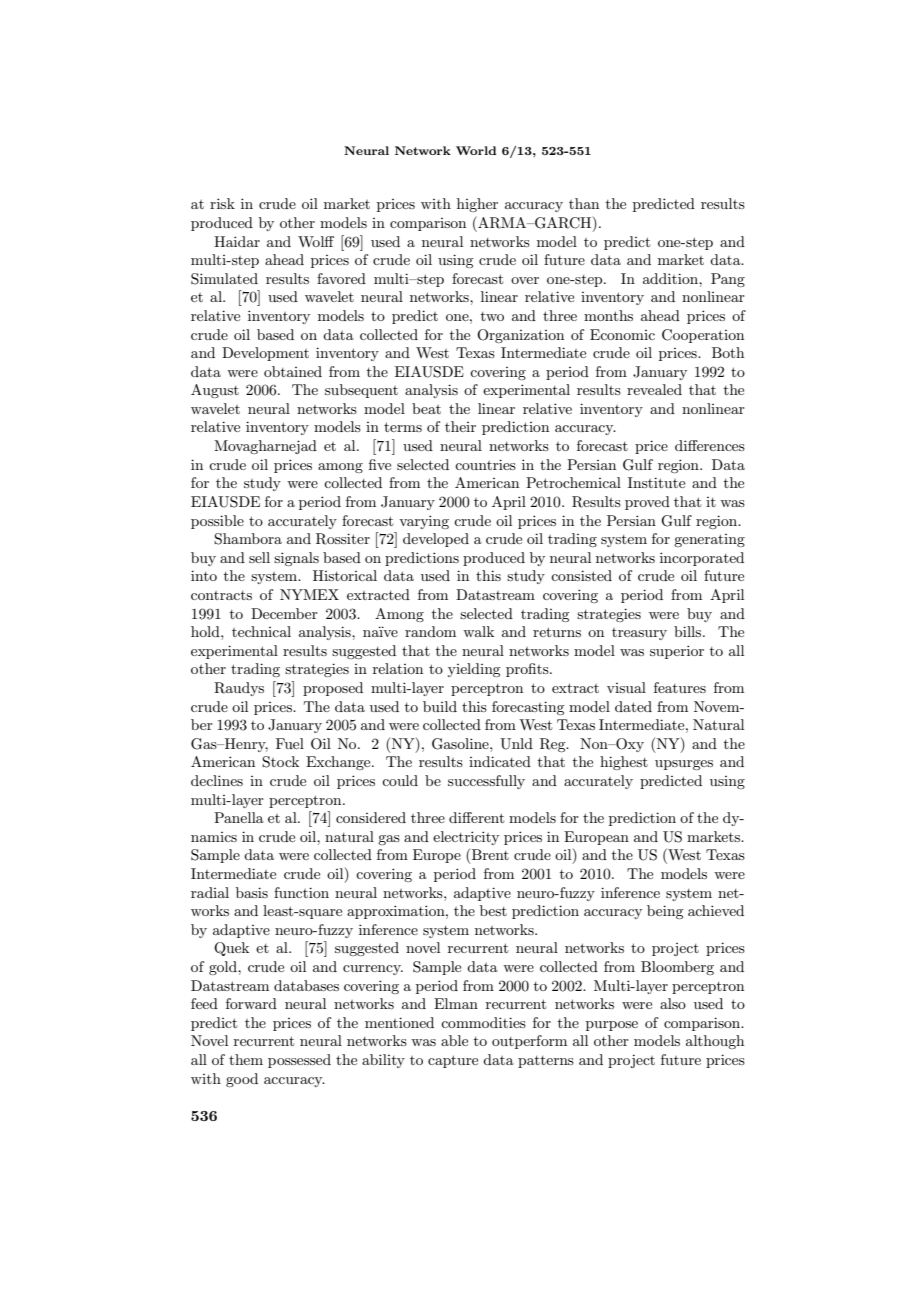  I want to click on bills, so click(689, 631).
